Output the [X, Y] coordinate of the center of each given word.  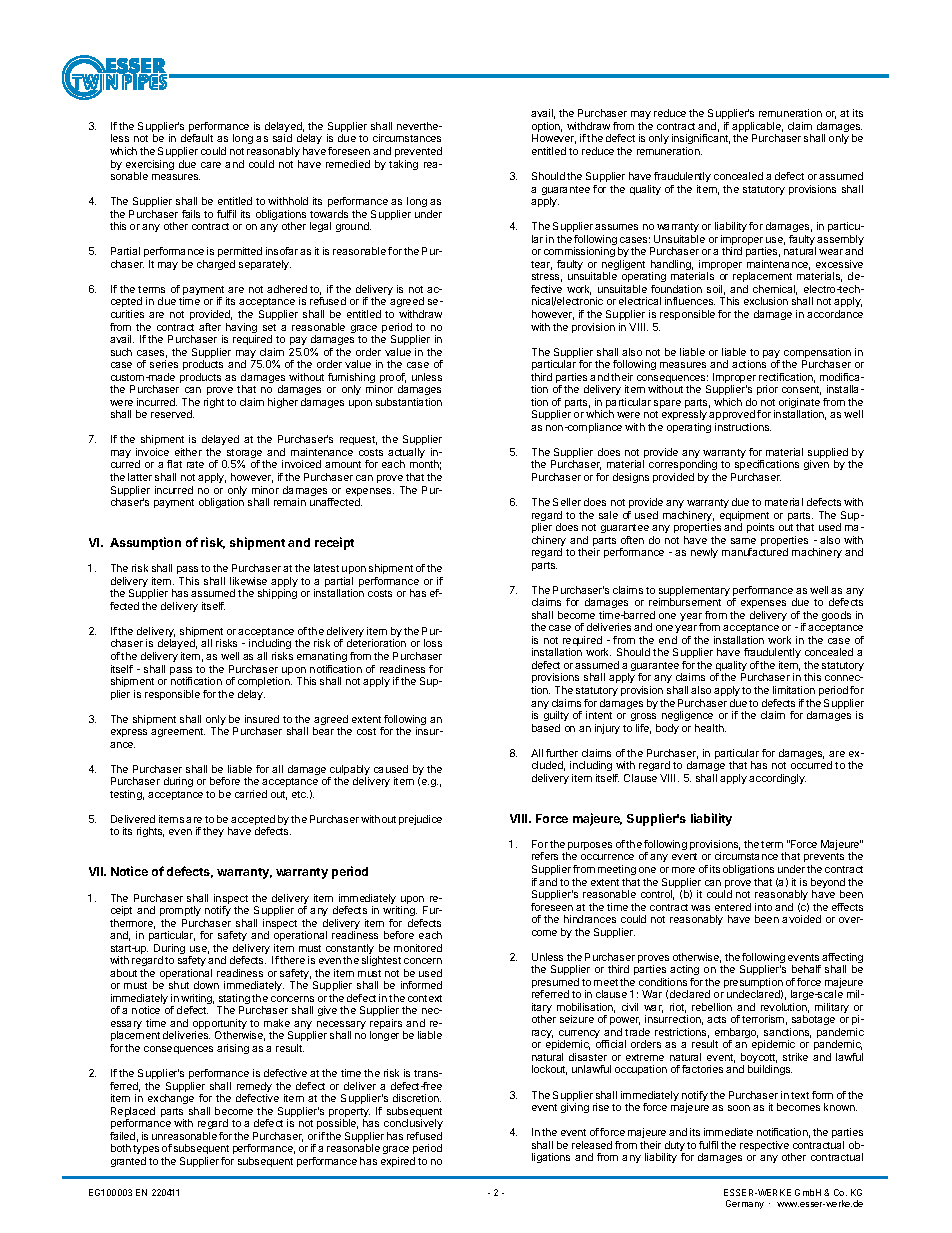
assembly [840, 241]
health [710, 728]
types [146, 1151]
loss [433, 643]
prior [767, 390]
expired [398, 1162]
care [211, 165]
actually [406, 454]
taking [403, 165]
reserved [172, 414]
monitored [418, 948]
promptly [180, 911]
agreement [178, 732]
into [763, 907]
